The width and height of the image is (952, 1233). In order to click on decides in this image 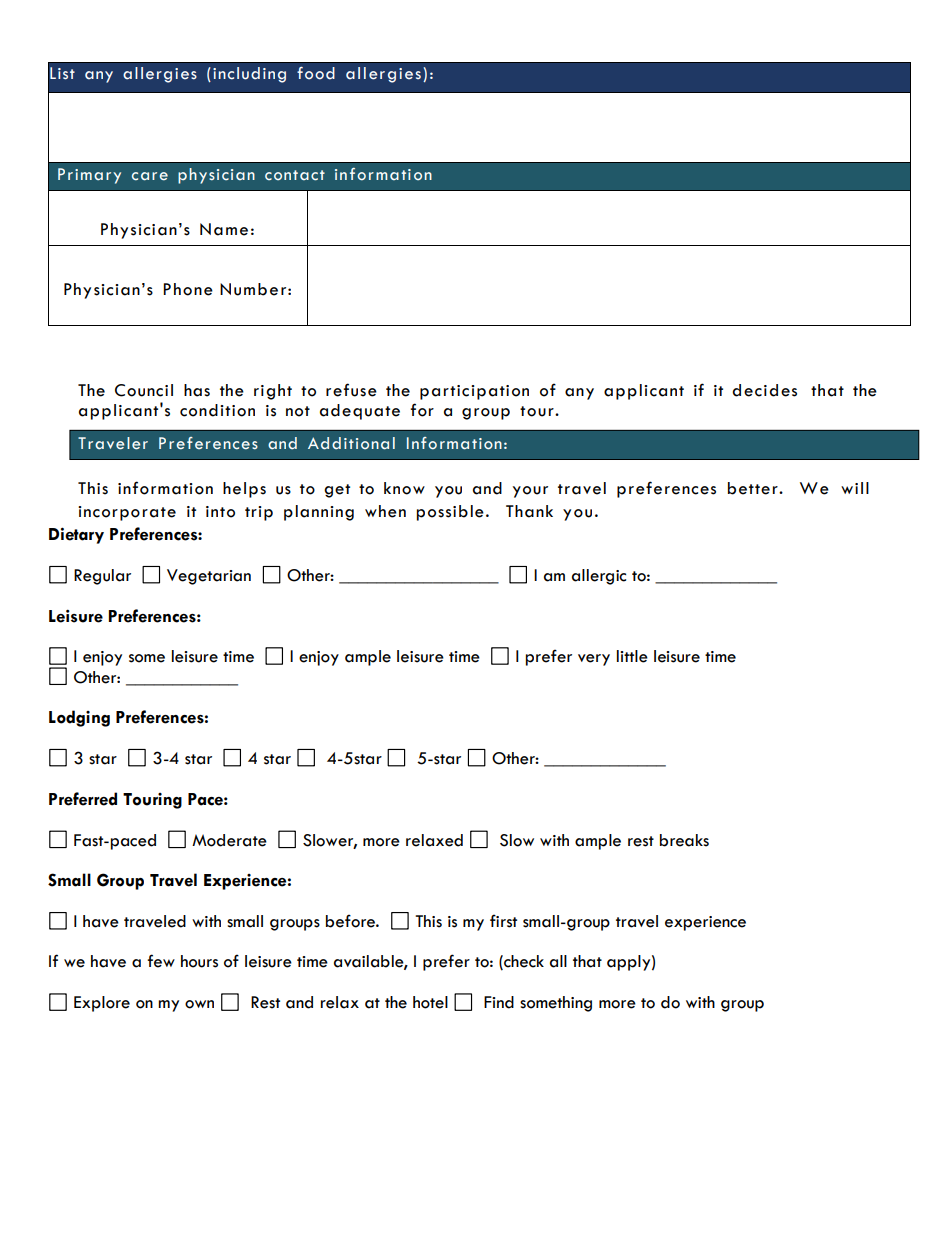, I will do `click(764, 390)`.
